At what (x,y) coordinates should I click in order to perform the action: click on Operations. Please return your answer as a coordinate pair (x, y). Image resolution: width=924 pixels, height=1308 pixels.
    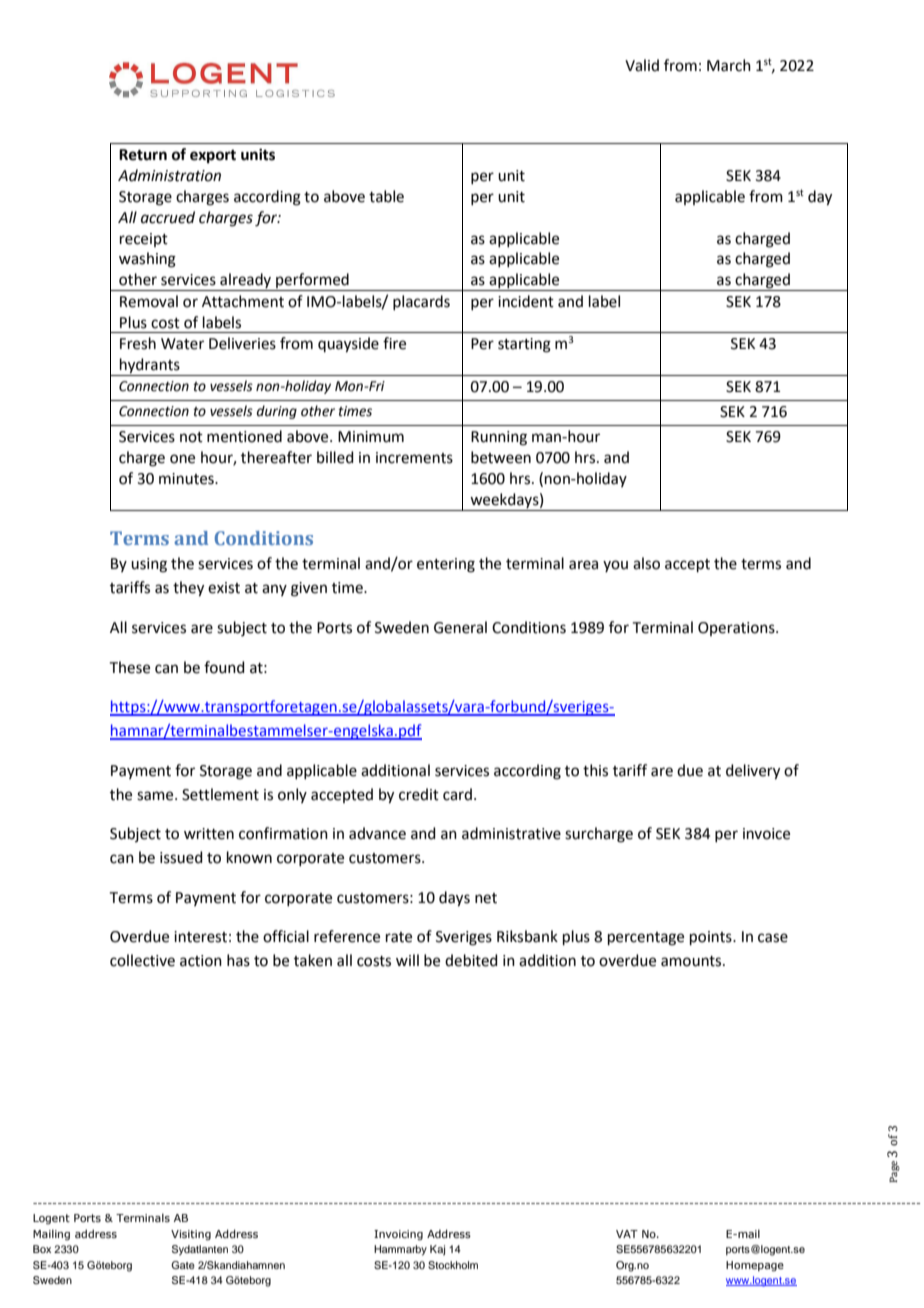
    Looking at the image, I should click on (737, 629).
